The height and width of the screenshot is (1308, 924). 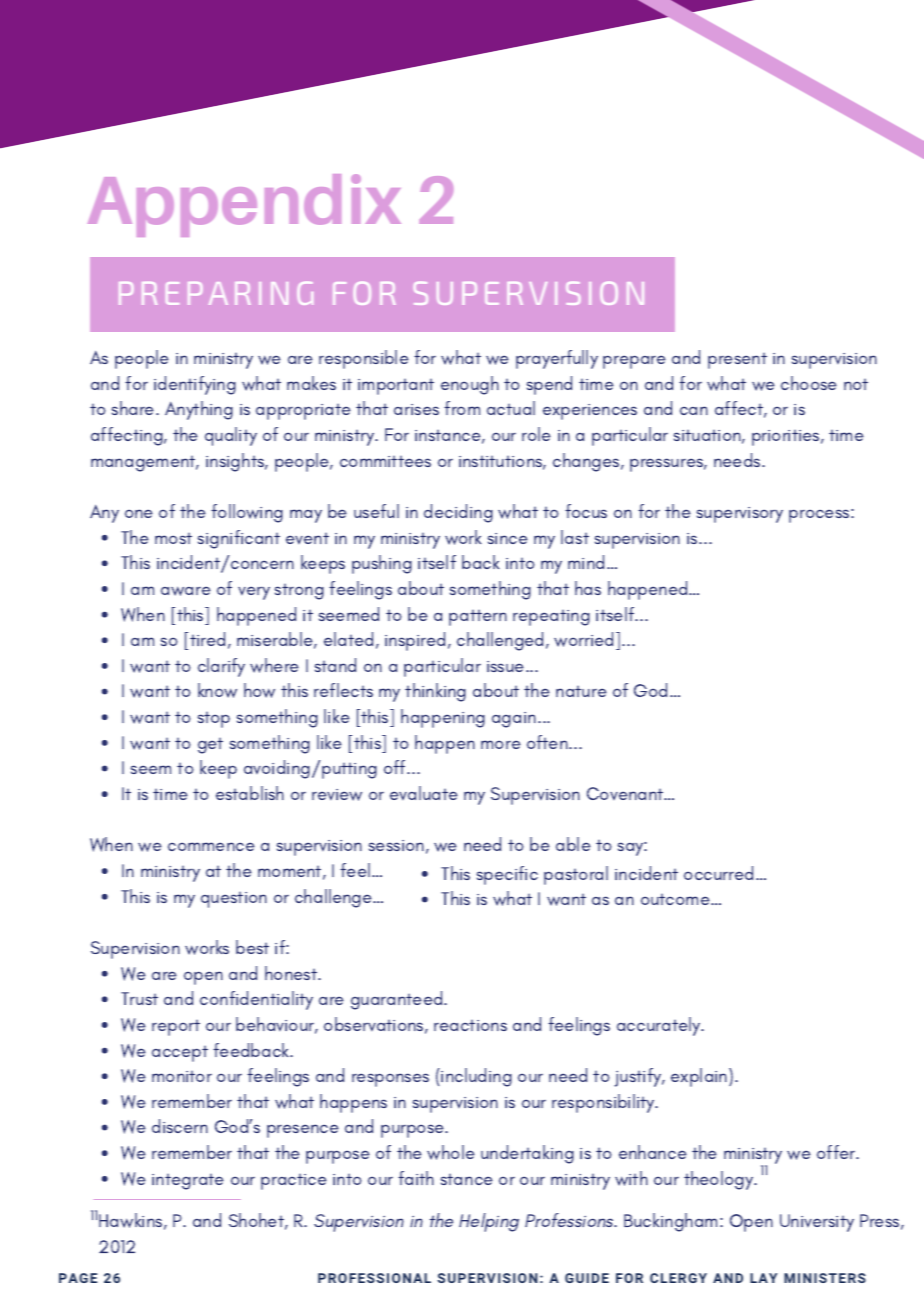 I want to click on present, so click(x=737, y=361).
